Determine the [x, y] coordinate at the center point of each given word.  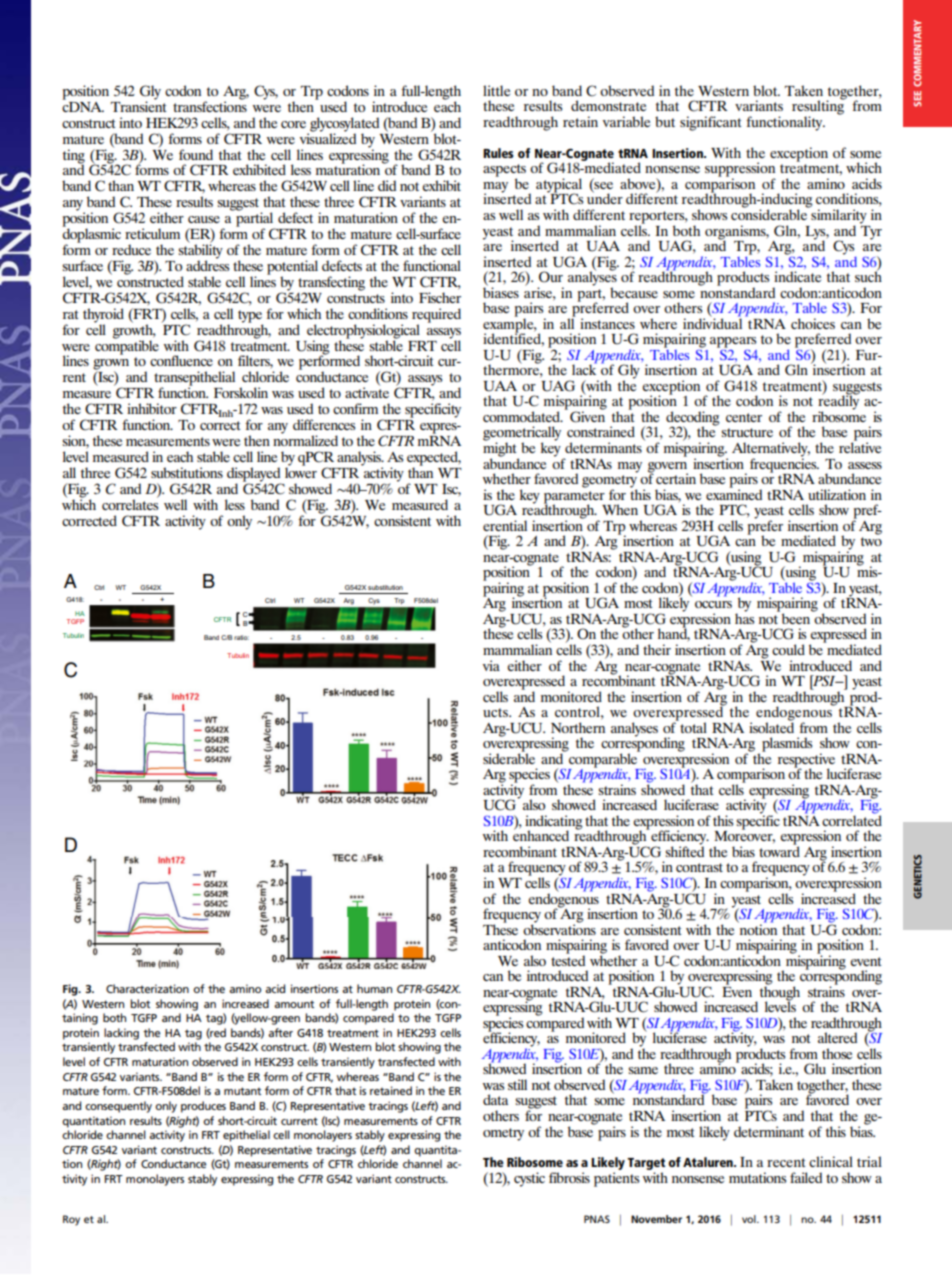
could [788, 649]
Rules [498, 153]
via [491, 665]
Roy [71, 1220]
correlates [130, 503]
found [196, 154]
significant [711, 123]
